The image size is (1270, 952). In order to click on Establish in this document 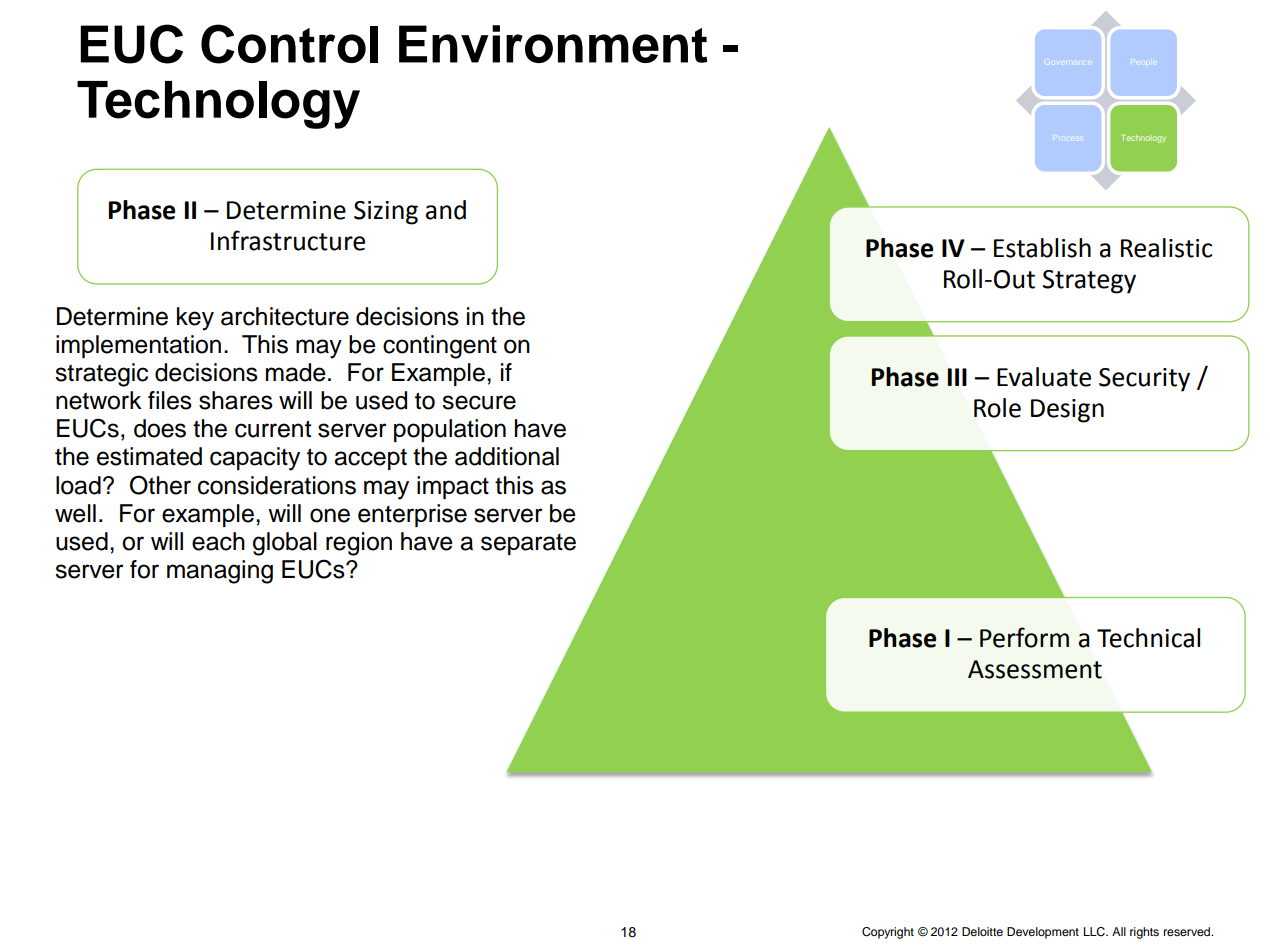, I will do `click(1042, 248)`.
